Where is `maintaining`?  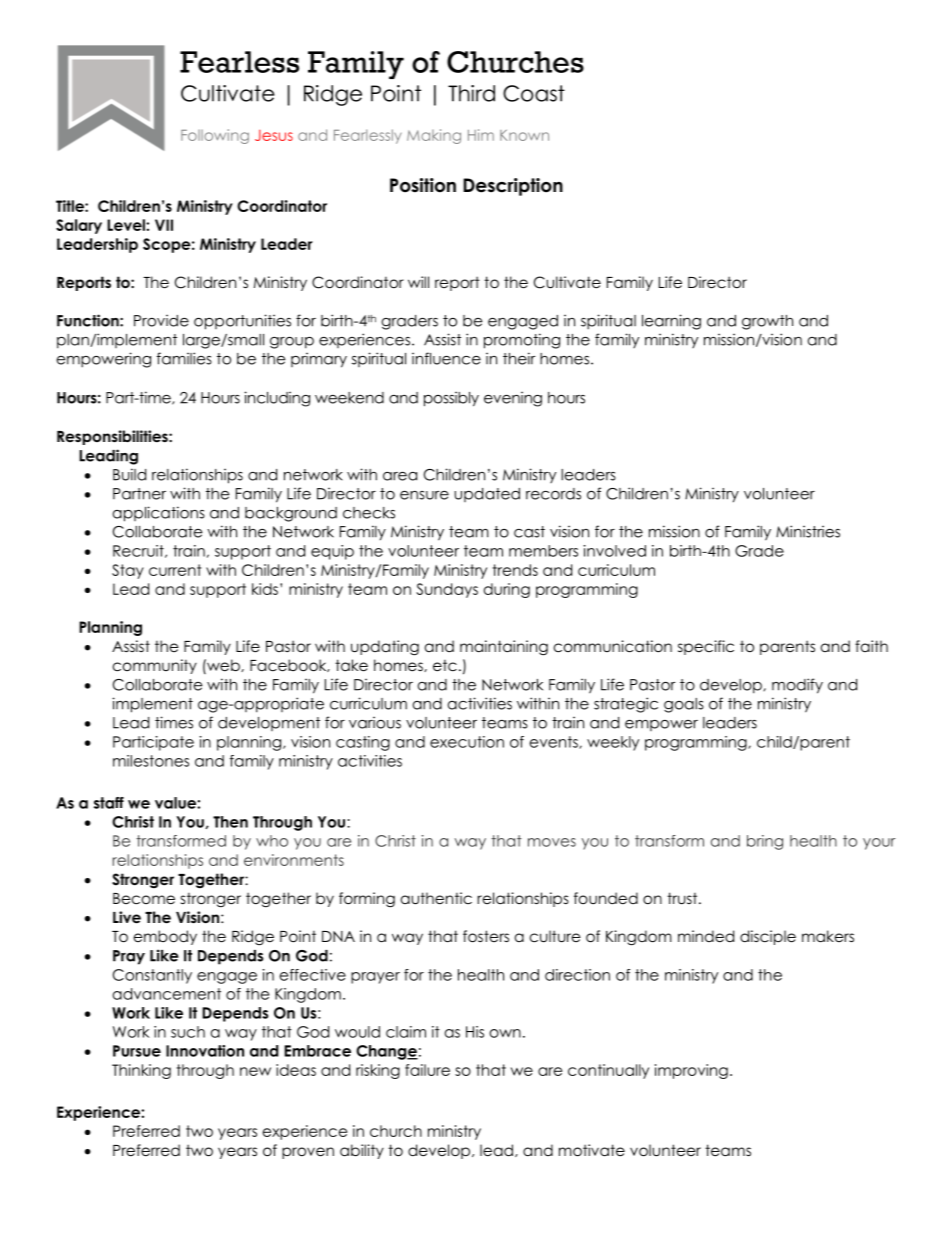 maintaining is located at coordinates (504, 648).
